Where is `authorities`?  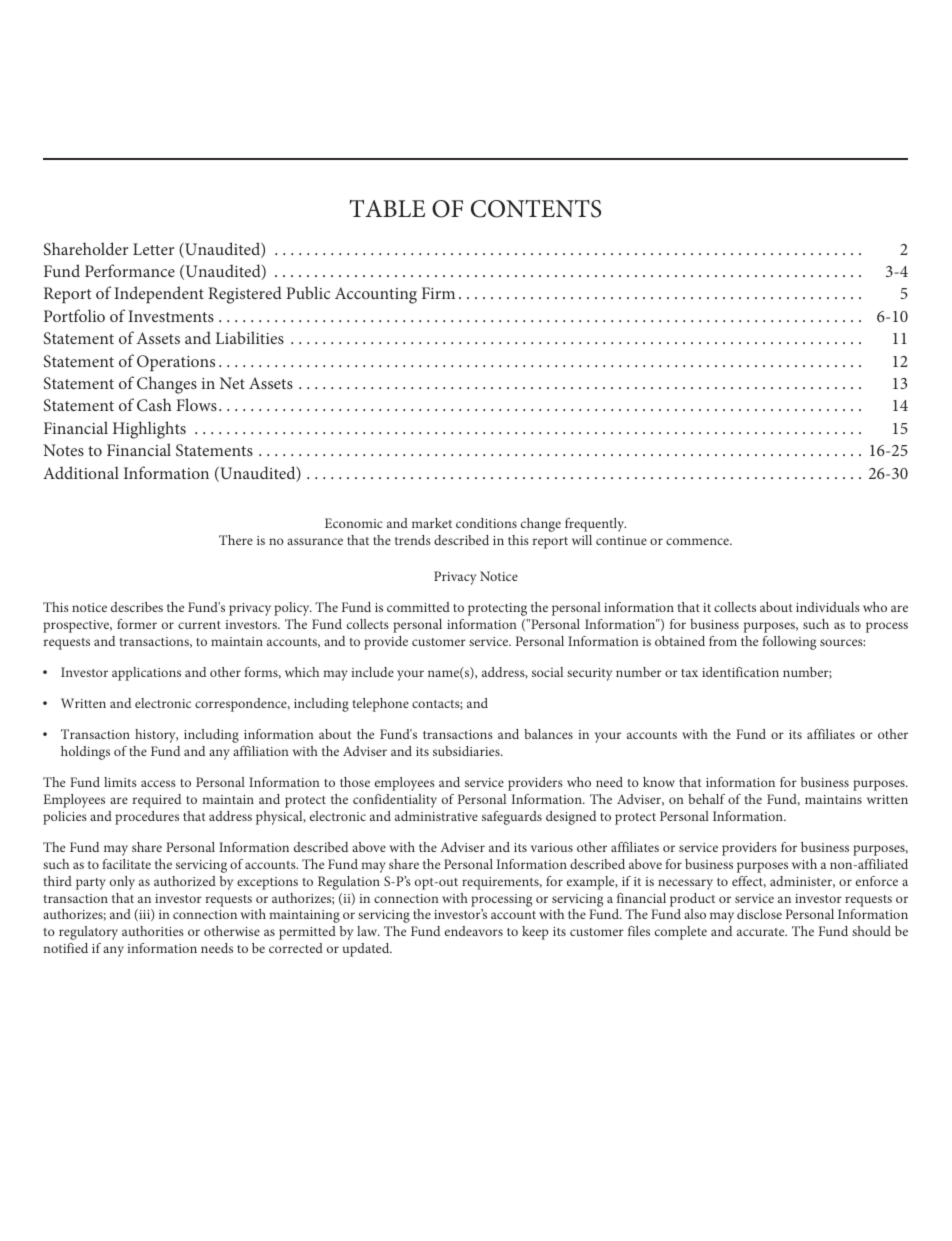 authorities is located at coordinates (153, 931).
